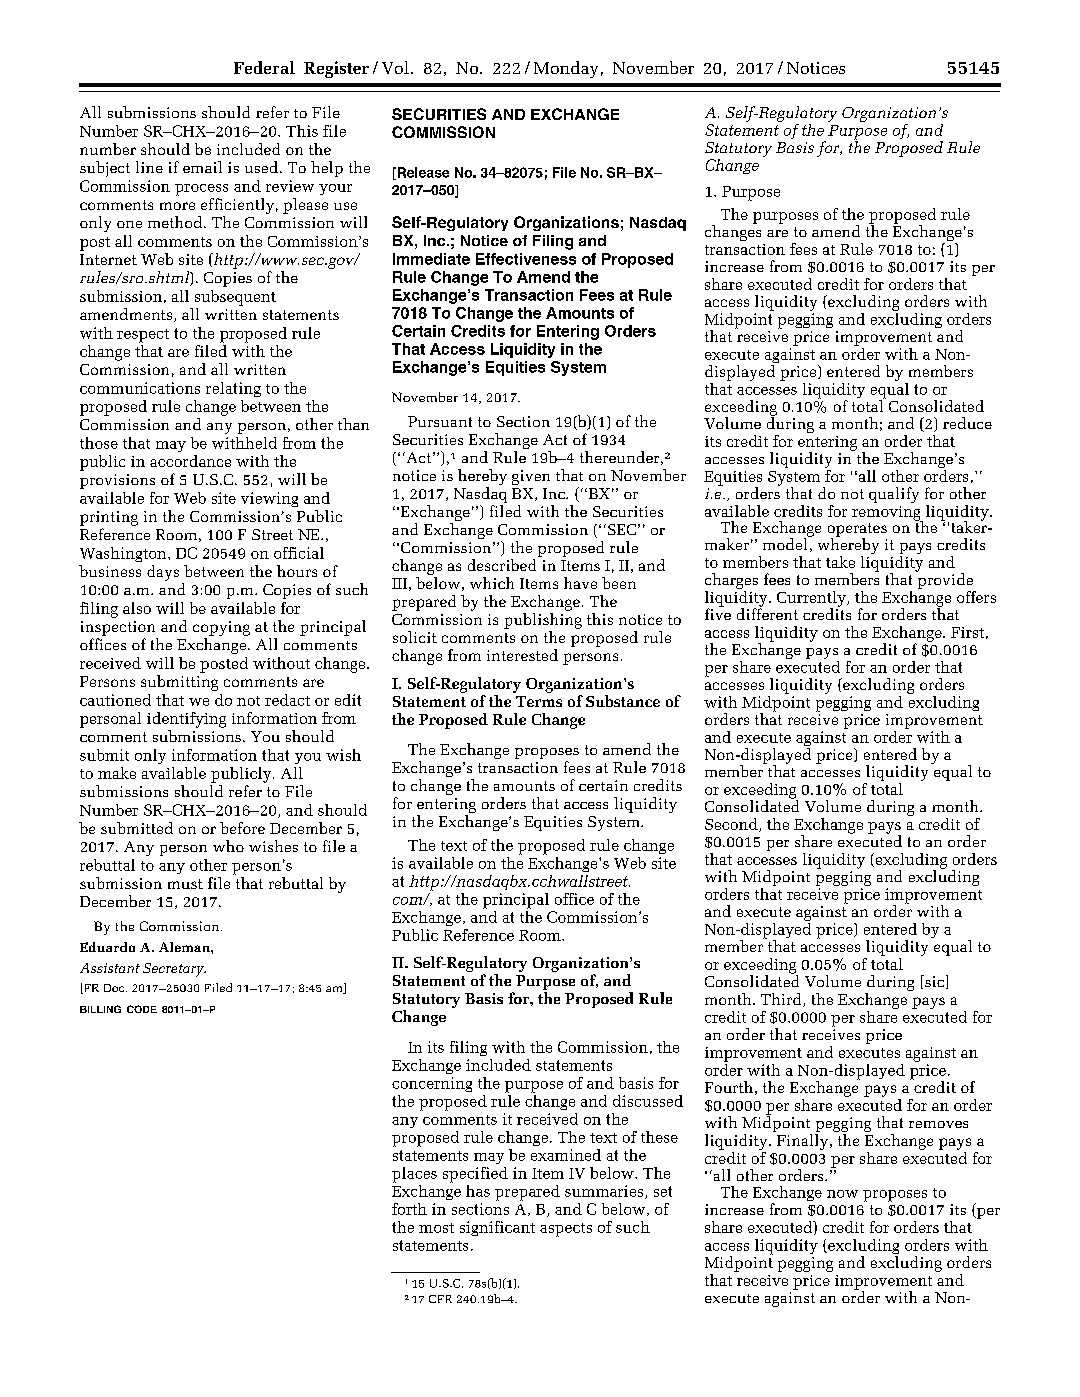  I want to click on Effectiveness, so click(526, 259).
